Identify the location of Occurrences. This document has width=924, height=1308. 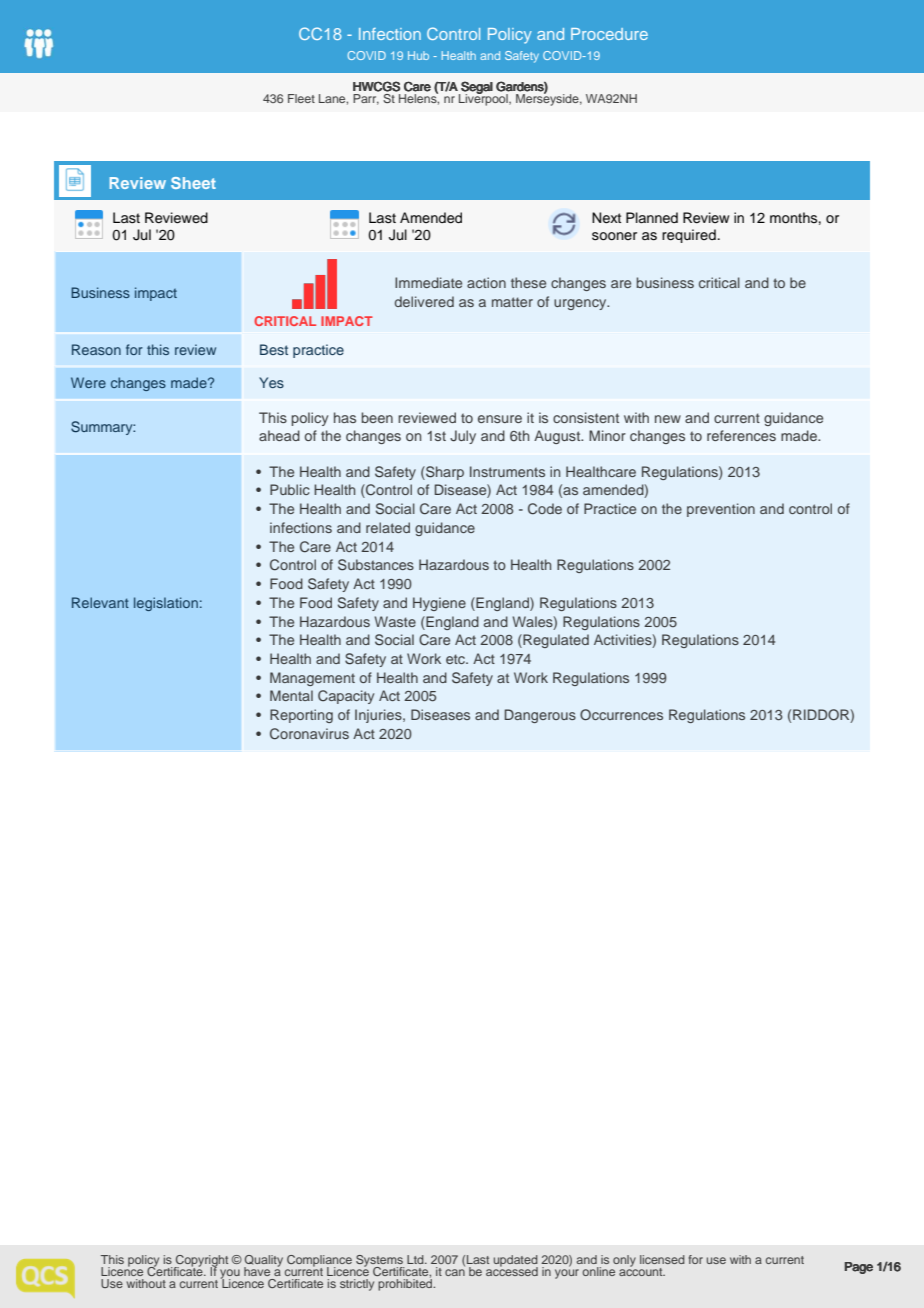
(621, 715).
